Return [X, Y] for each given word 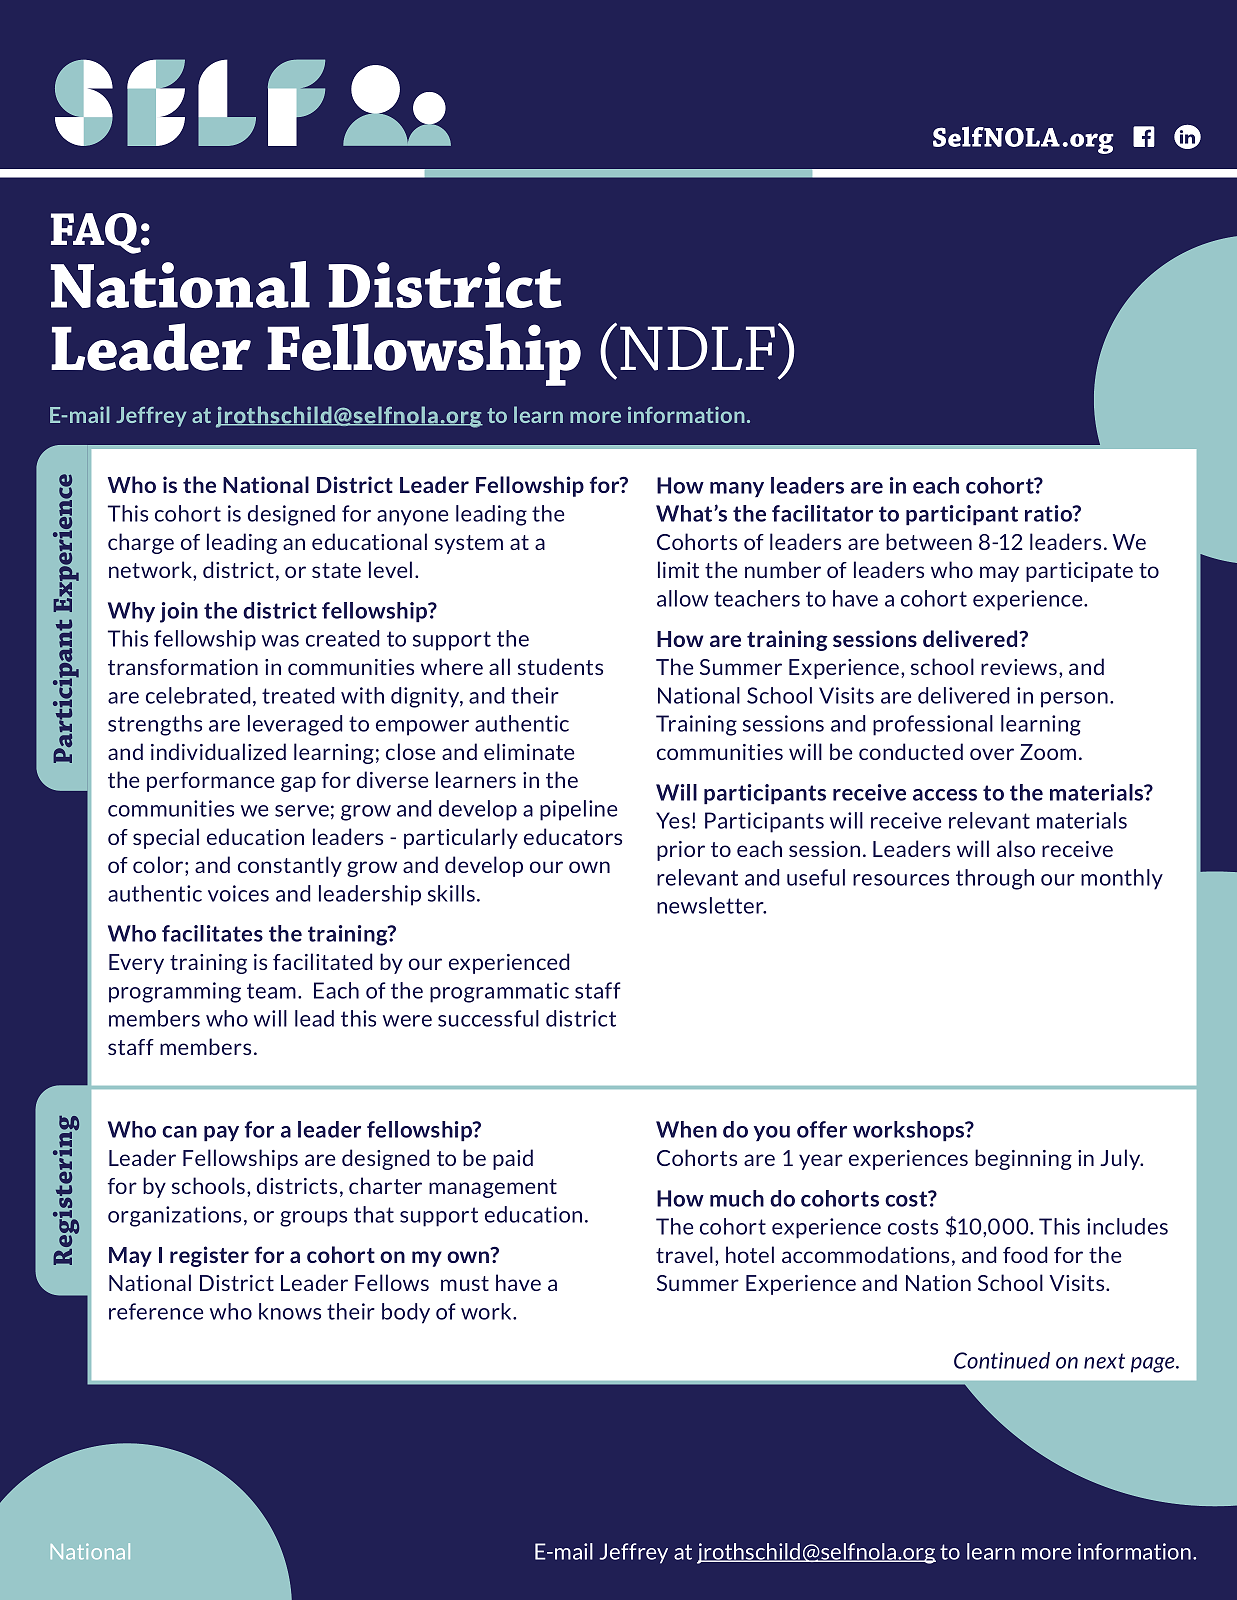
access [945, 795]
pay [221, 1133]
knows [290, 1311]
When [686, 1129]
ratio [1049, 513]
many [737, 489]
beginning [1023, 1159]
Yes [673, 820]
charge [141, 543]
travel [684, 1254]
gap [298, 784]
